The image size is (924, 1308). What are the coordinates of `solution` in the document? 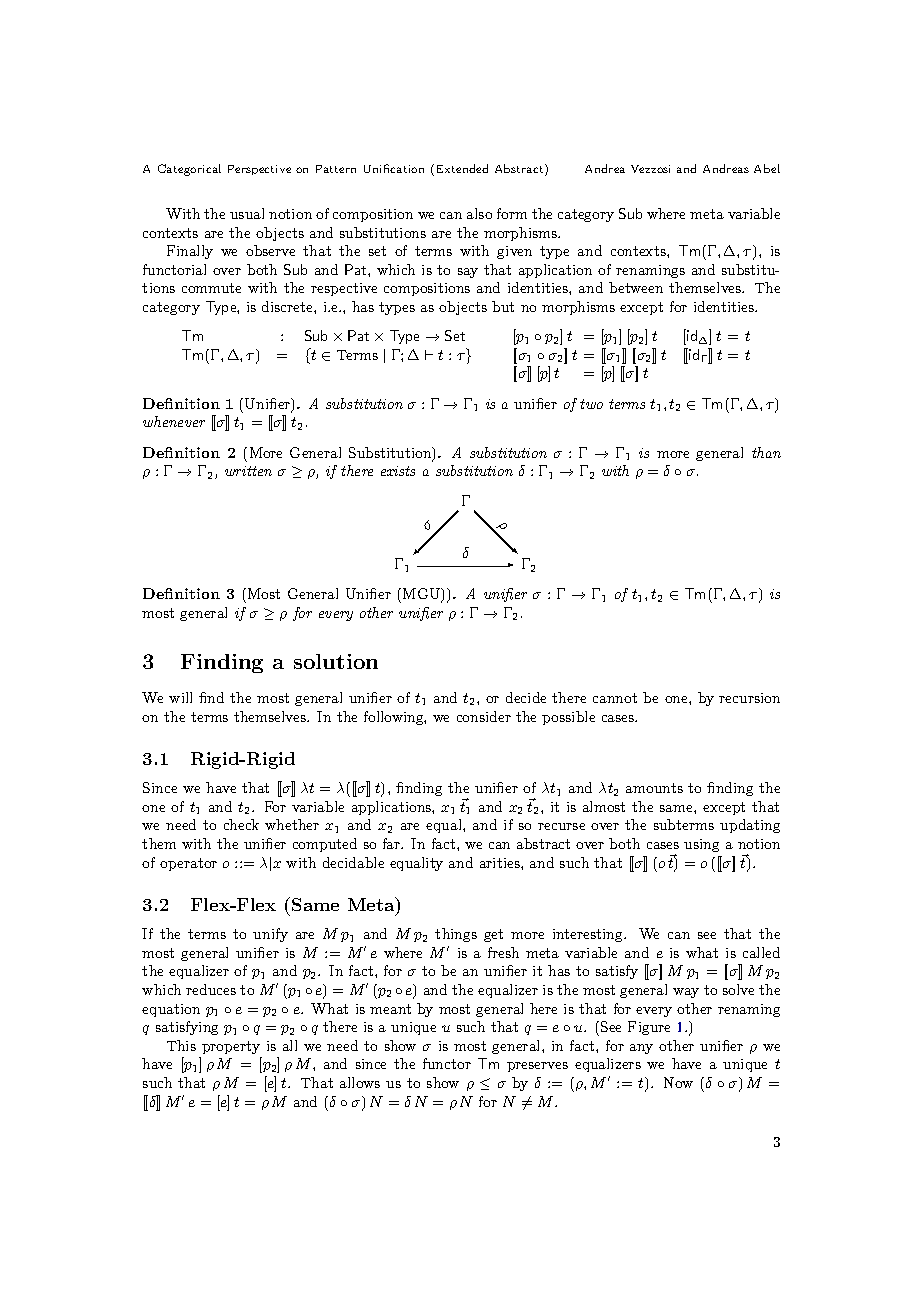 It's located at (336, 661).
